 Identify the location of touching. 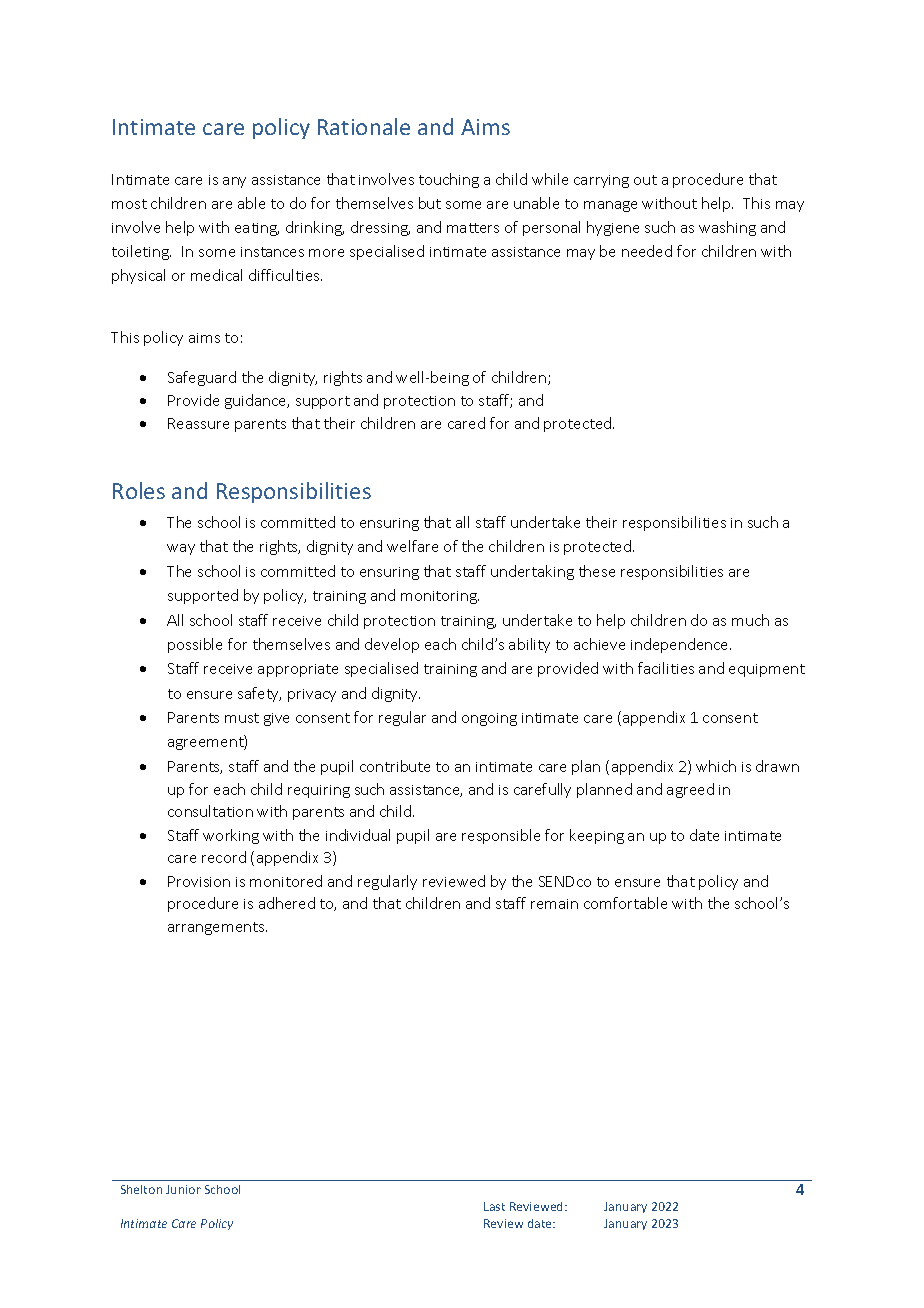
(449, 180).
